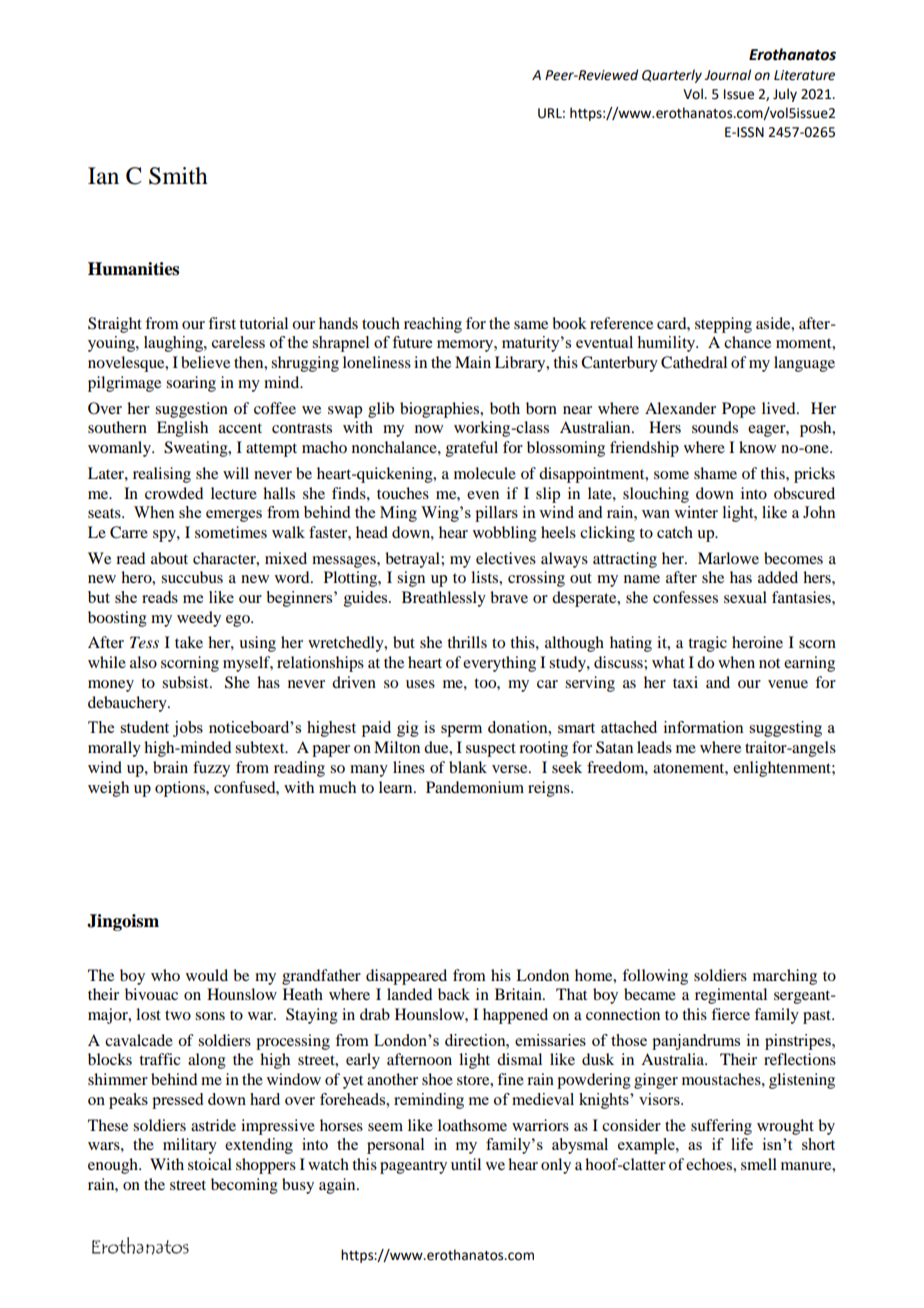  Describe the element at coordinates (672, 76) in the screenshot. I see `Quarterly` at that location.
